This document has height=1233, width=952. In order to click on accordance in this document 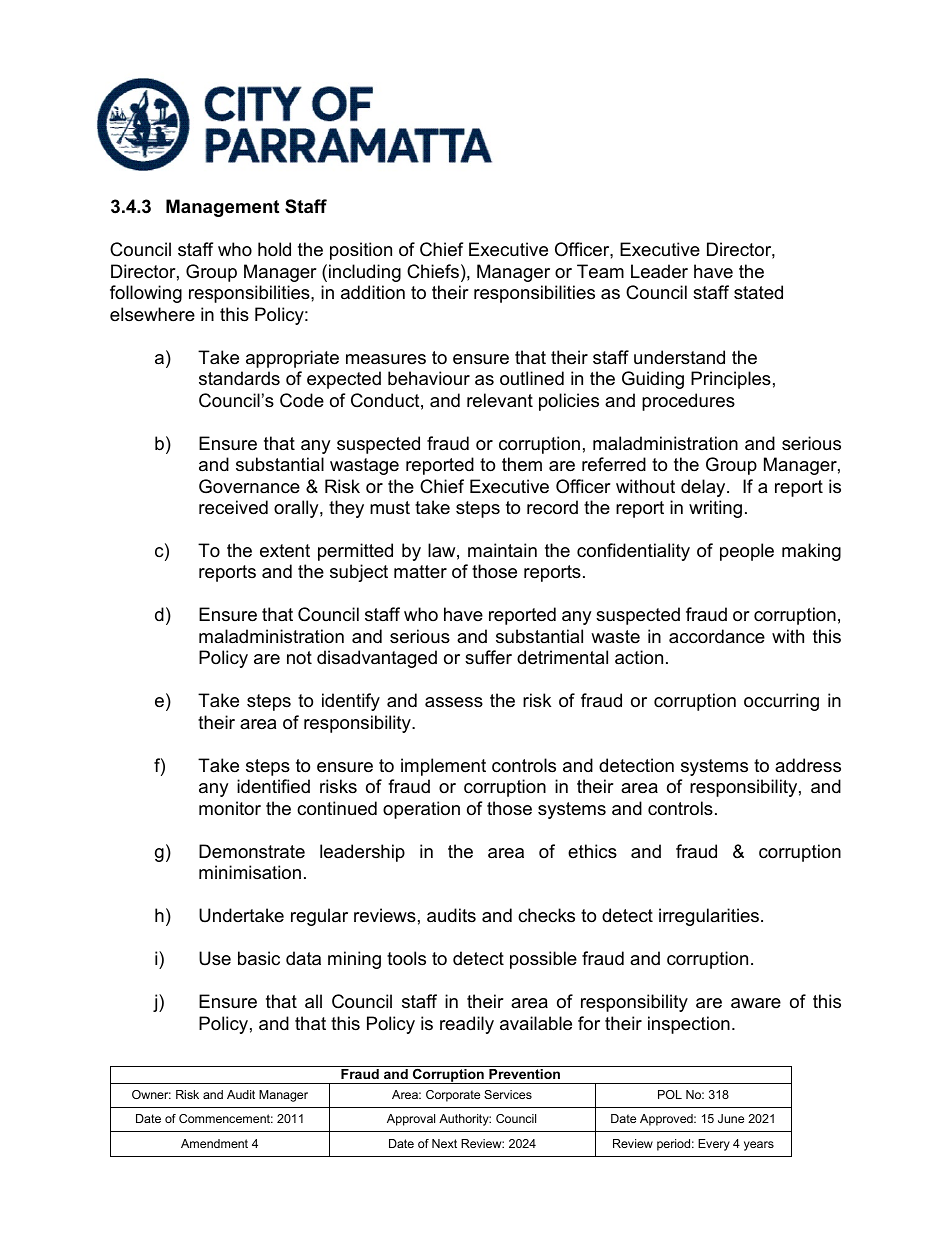, I will do `click(717, 636)`.
